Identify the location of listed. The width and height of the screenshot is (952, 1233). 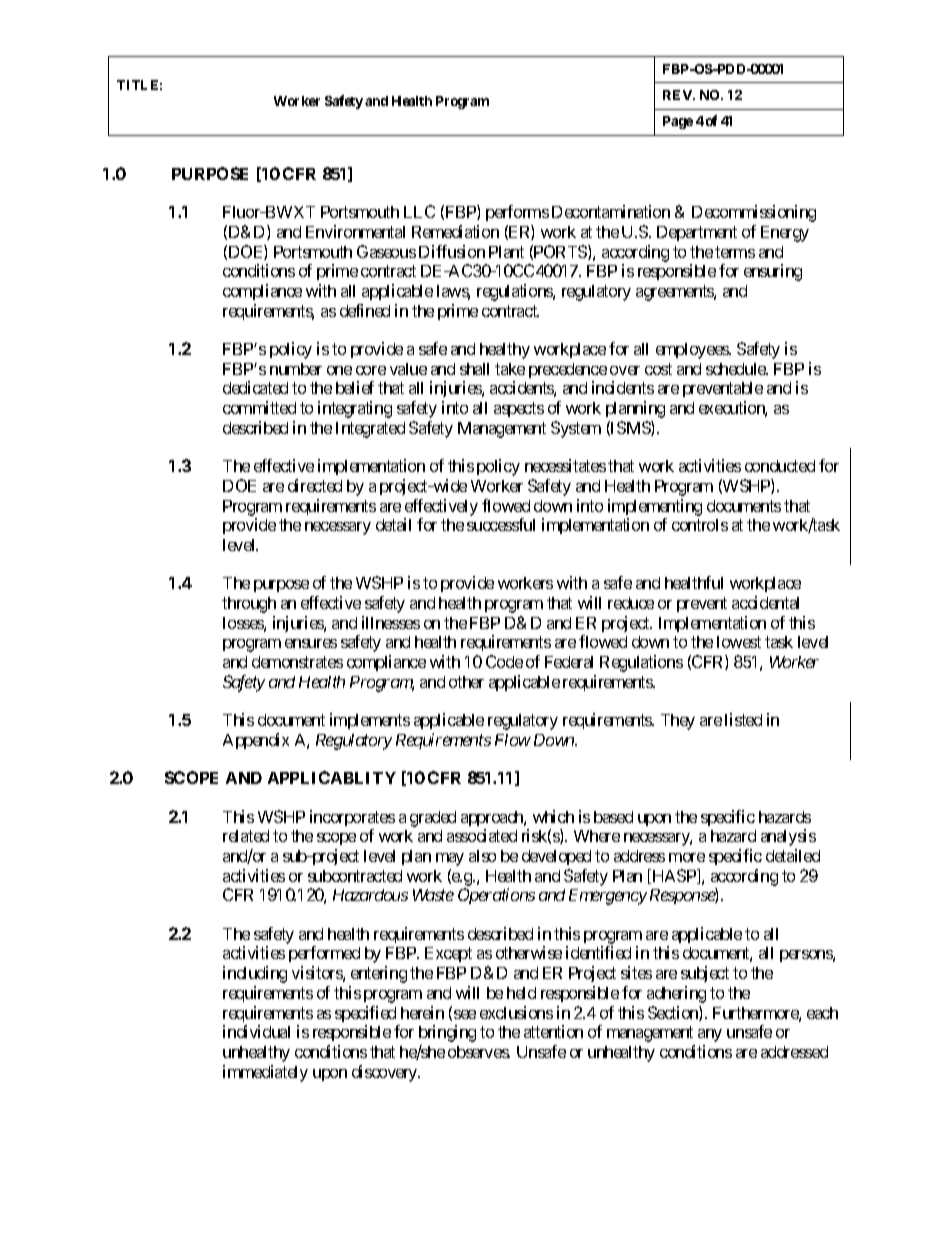
(743, 719).
